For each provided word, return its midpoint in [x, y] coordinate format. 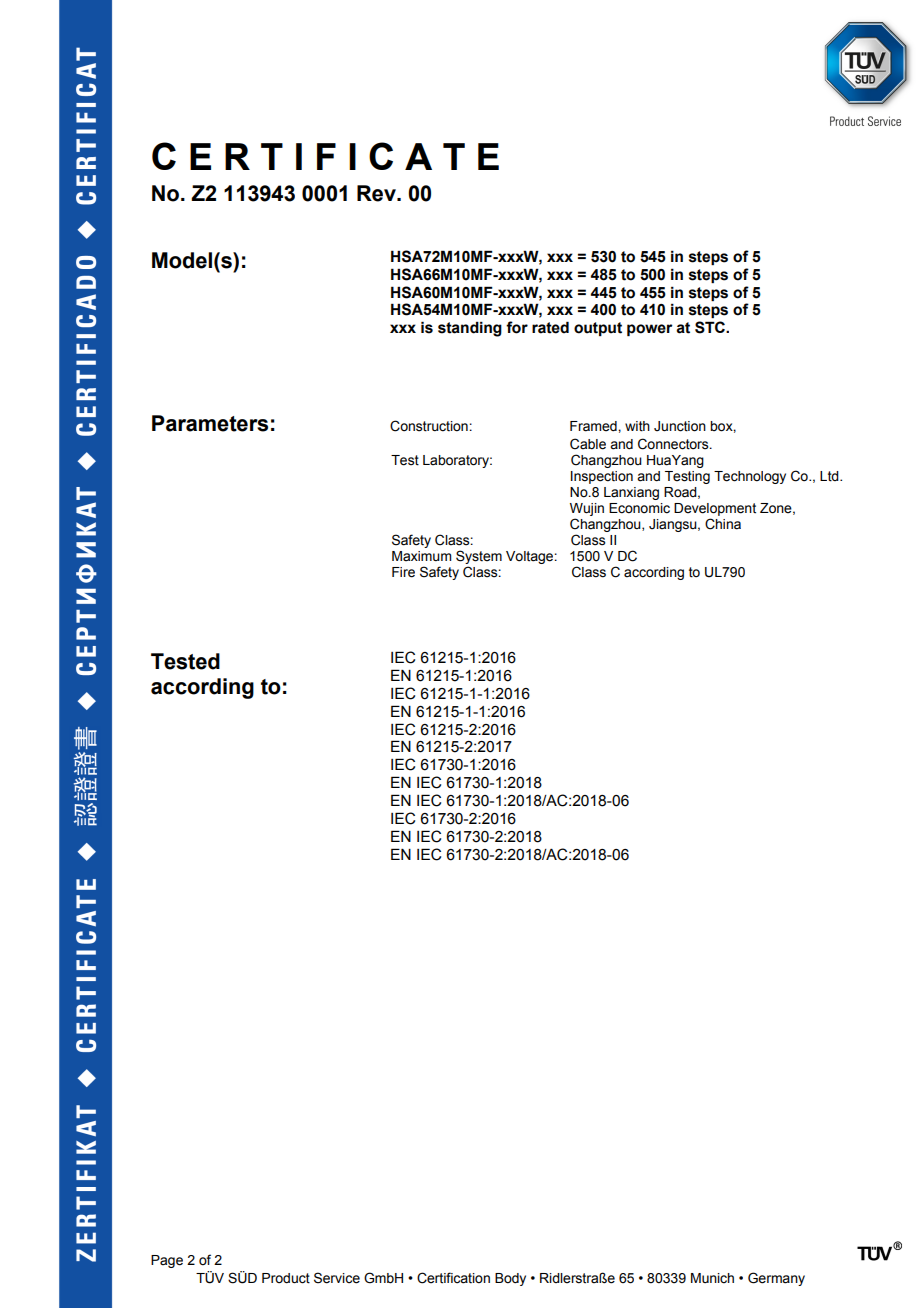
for [517, 327]
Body [510, 1279]
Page [167, 1261]
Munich [712, 1278]
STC [711, 327]
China [723, 524]
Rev [377, 193]
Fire [403, 572]
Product [286, 1278]
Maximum [421, 556]
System [479, 557]
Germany [776, 1279]
